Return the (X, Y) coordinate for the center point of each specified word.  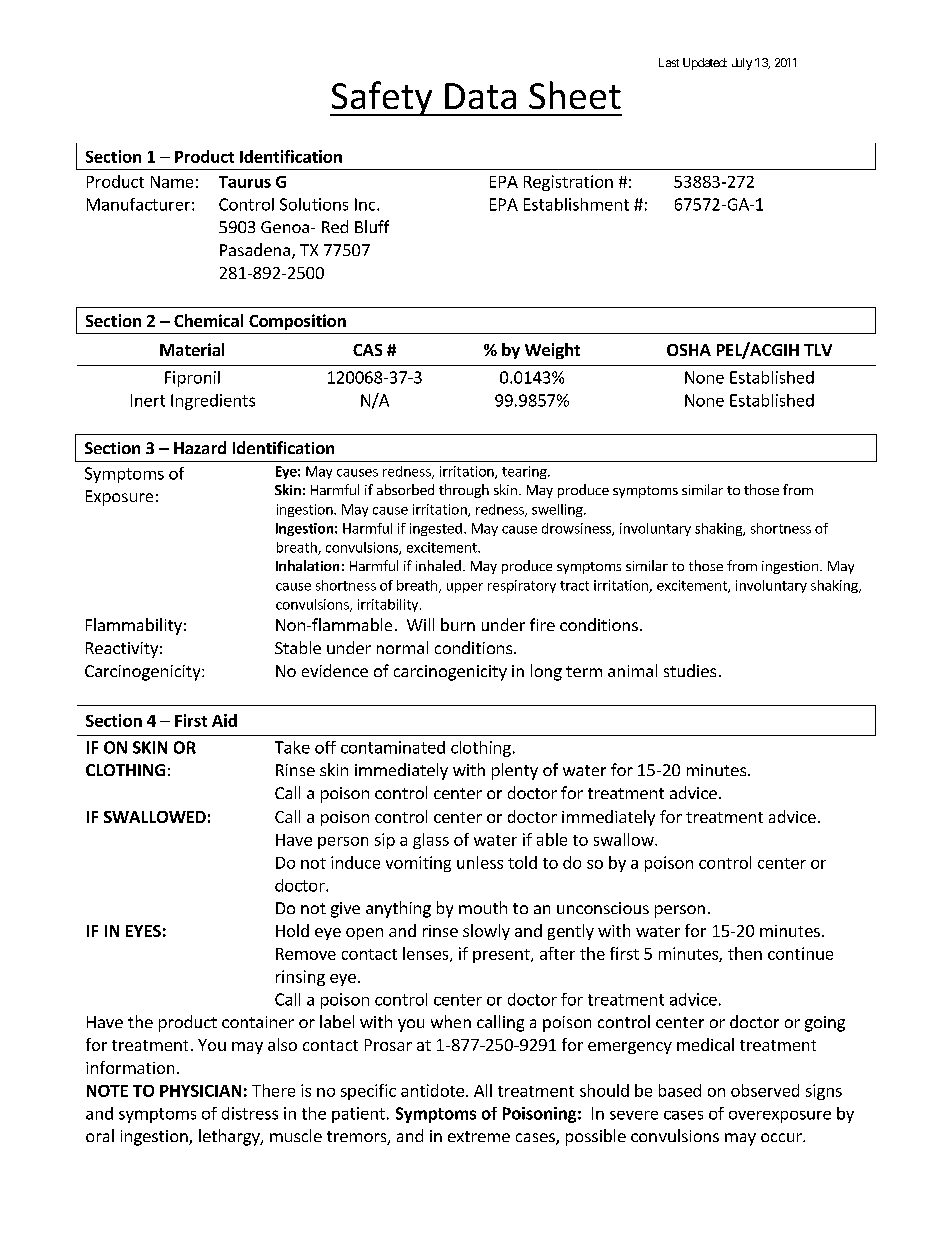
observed (765, 1090)
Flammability (134, 626)
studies (690, 670)
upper (465, 588)
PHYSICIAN (200, 1091)
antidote (432, 1090)
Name (172, 182)
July (742, 64)
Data (480, 96)
